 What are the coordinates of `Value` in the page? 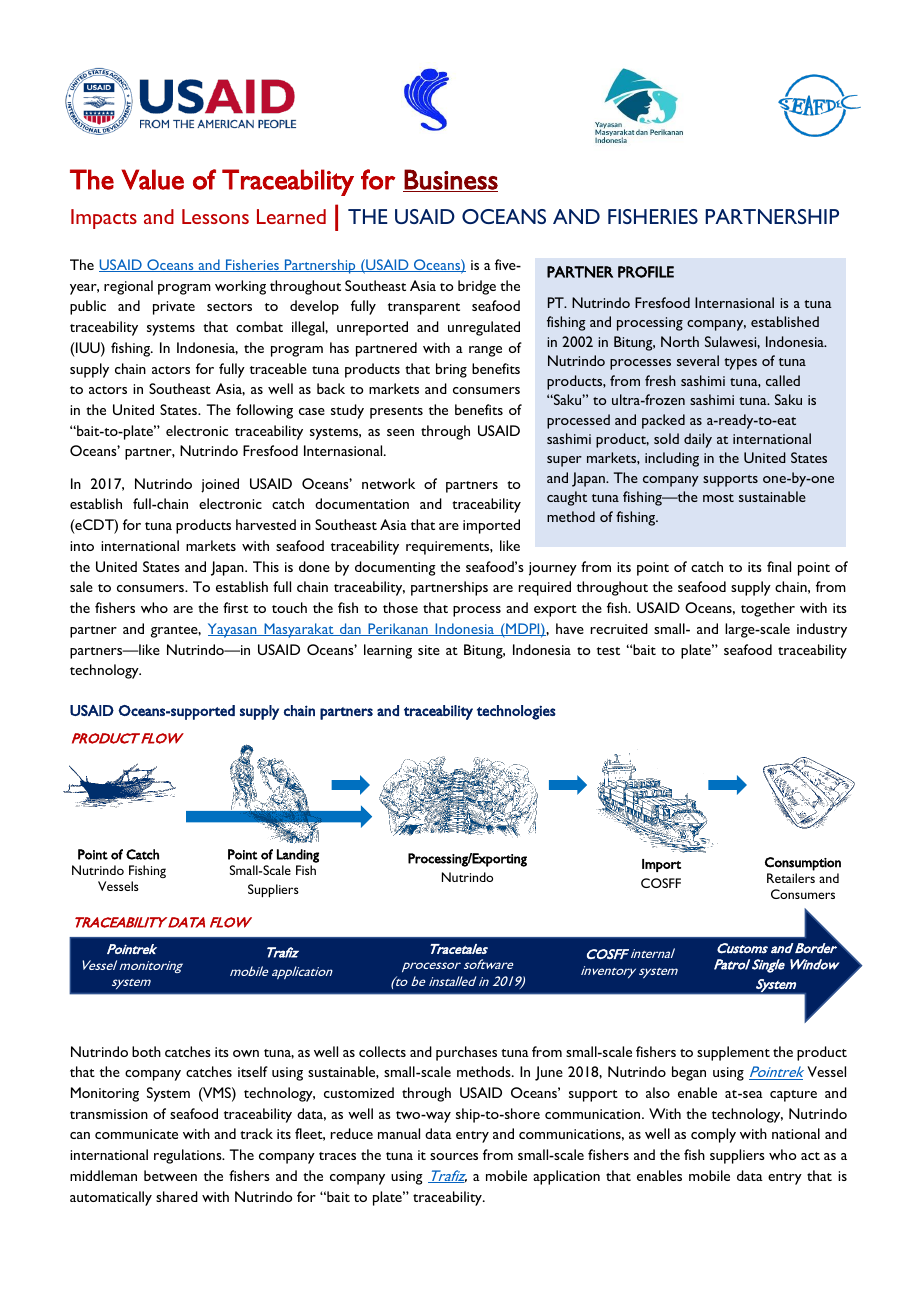 It's located at (153, 179).
